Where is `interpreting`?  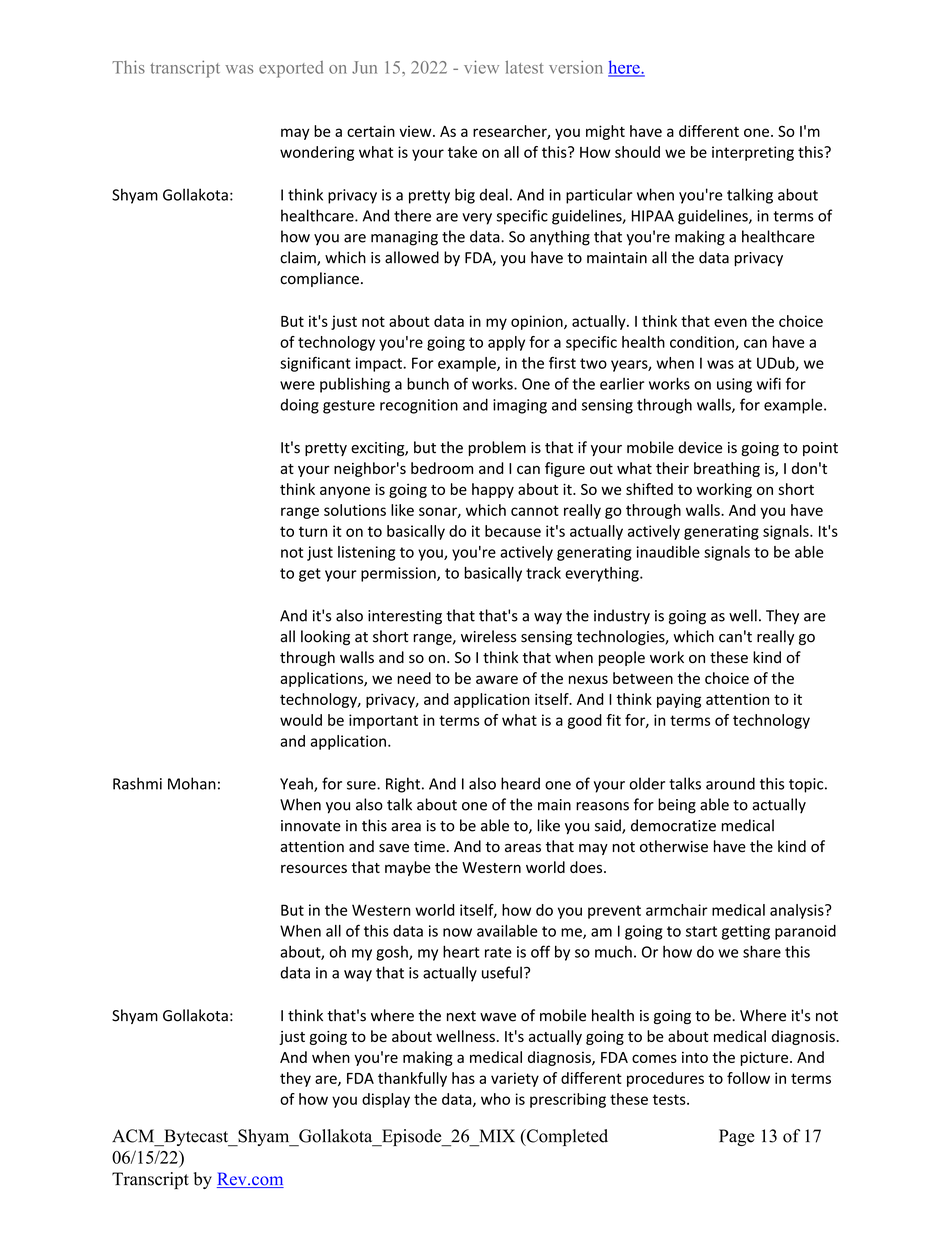 interpreting is located at coordinates (753, 153).
